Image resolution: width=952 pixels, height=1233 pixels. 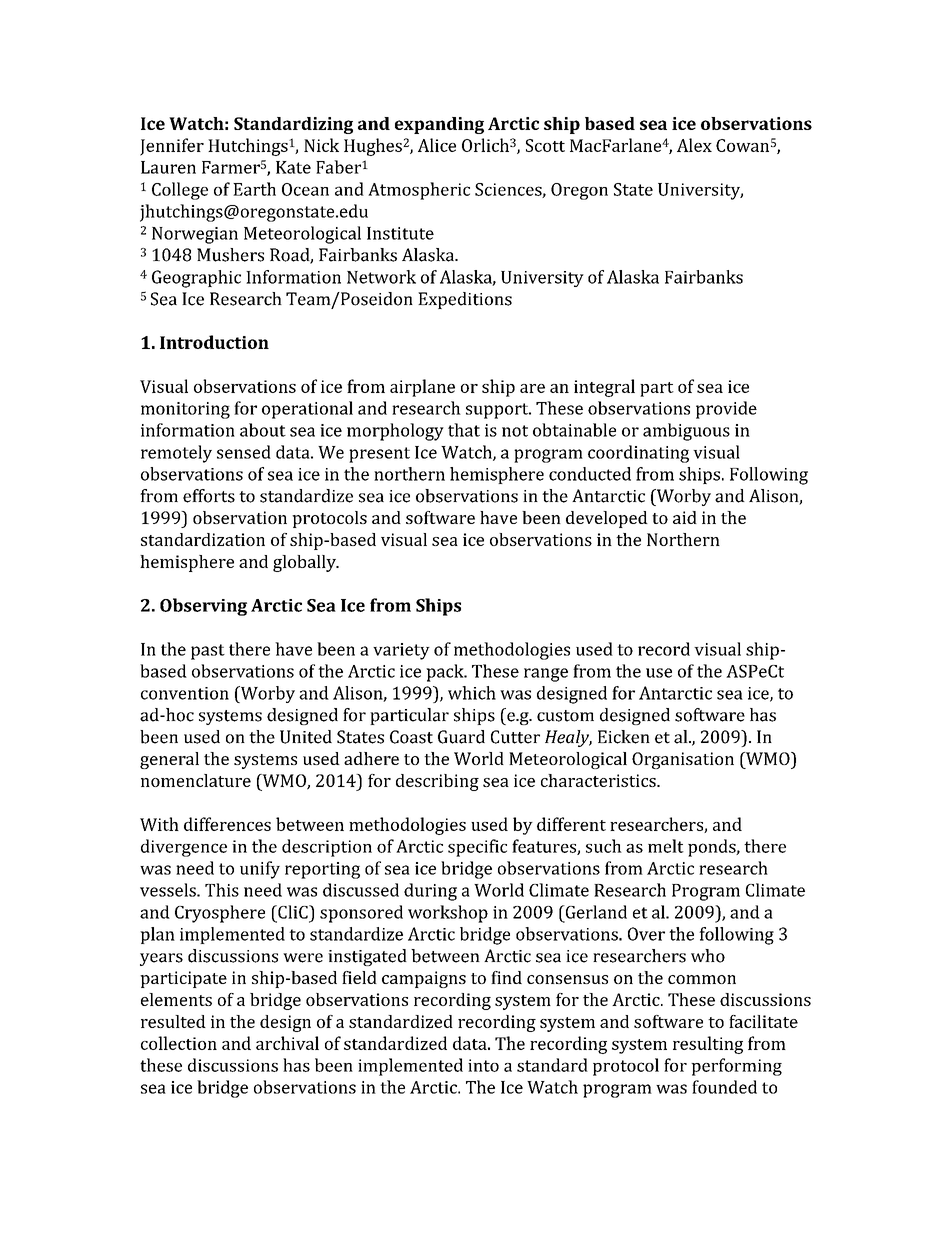 What do you see at coordinates (685, 517) in the image?
I see `aid` at bounding box center [685, 517].
